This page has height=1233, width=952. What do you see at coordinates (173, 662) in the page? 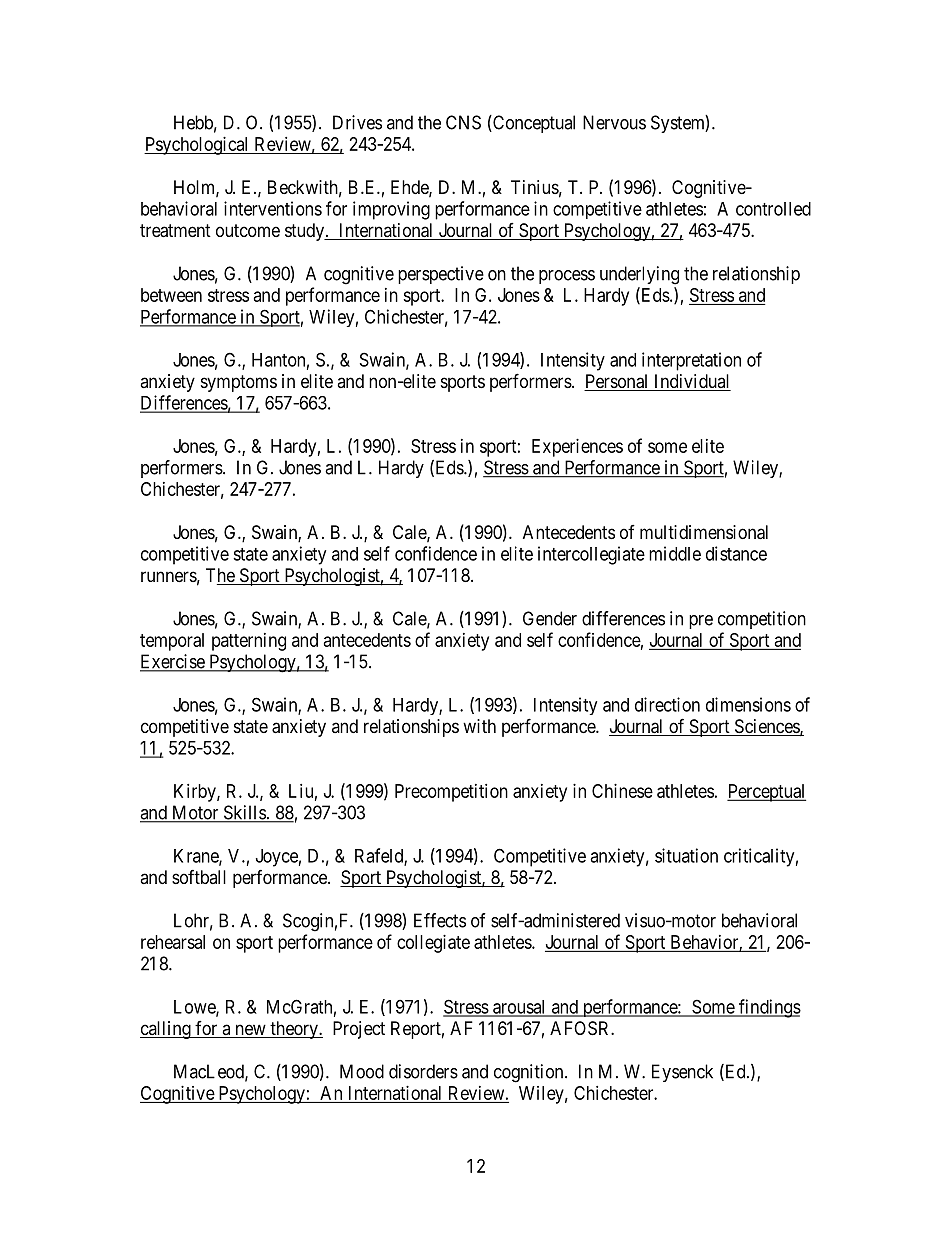
I see `Exercise` at bounding box center [173, 662].
